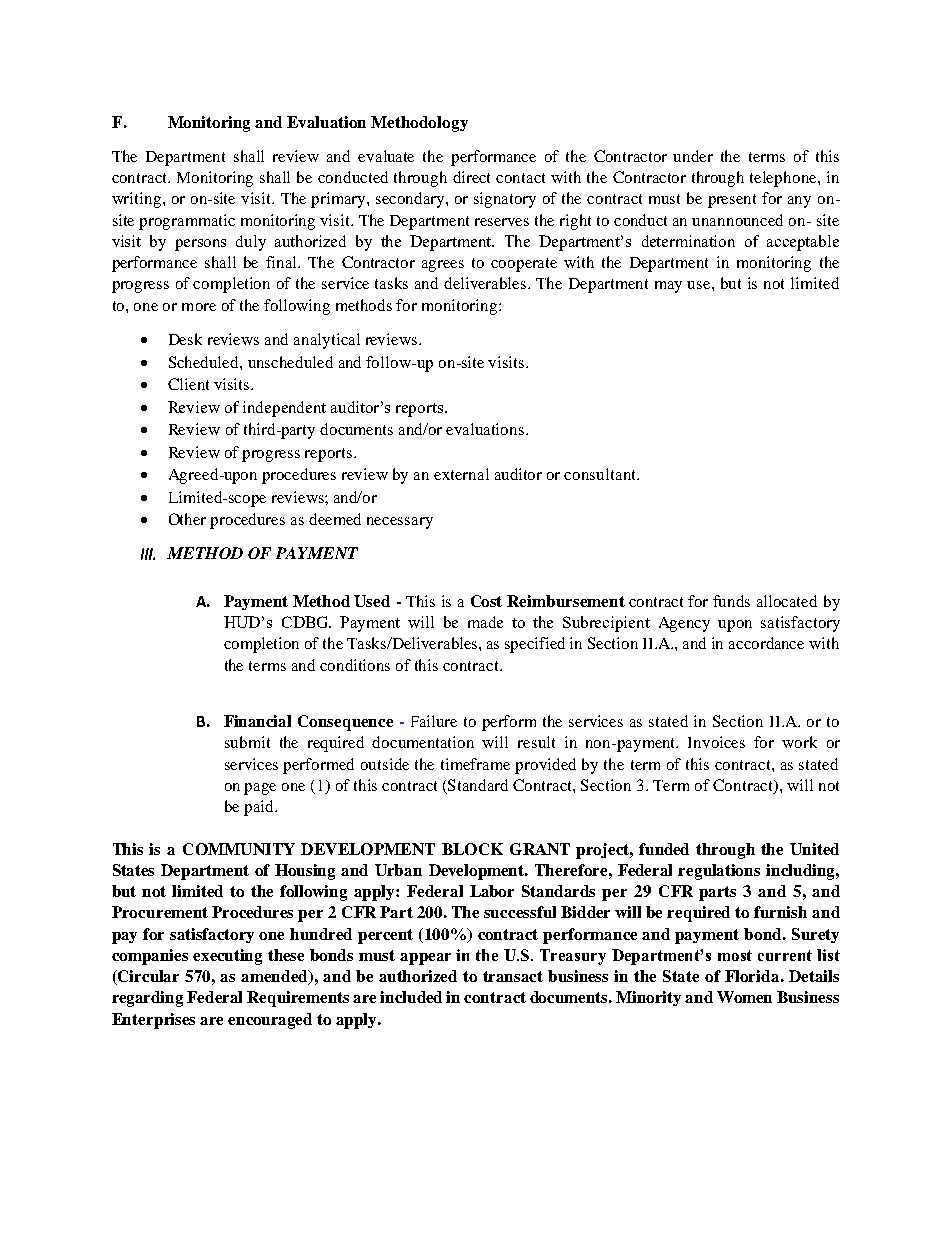 The height and width of the page is (1233, 952). Describe the element at coordinates (744, 997) in the page. I see `Women` at that location.
